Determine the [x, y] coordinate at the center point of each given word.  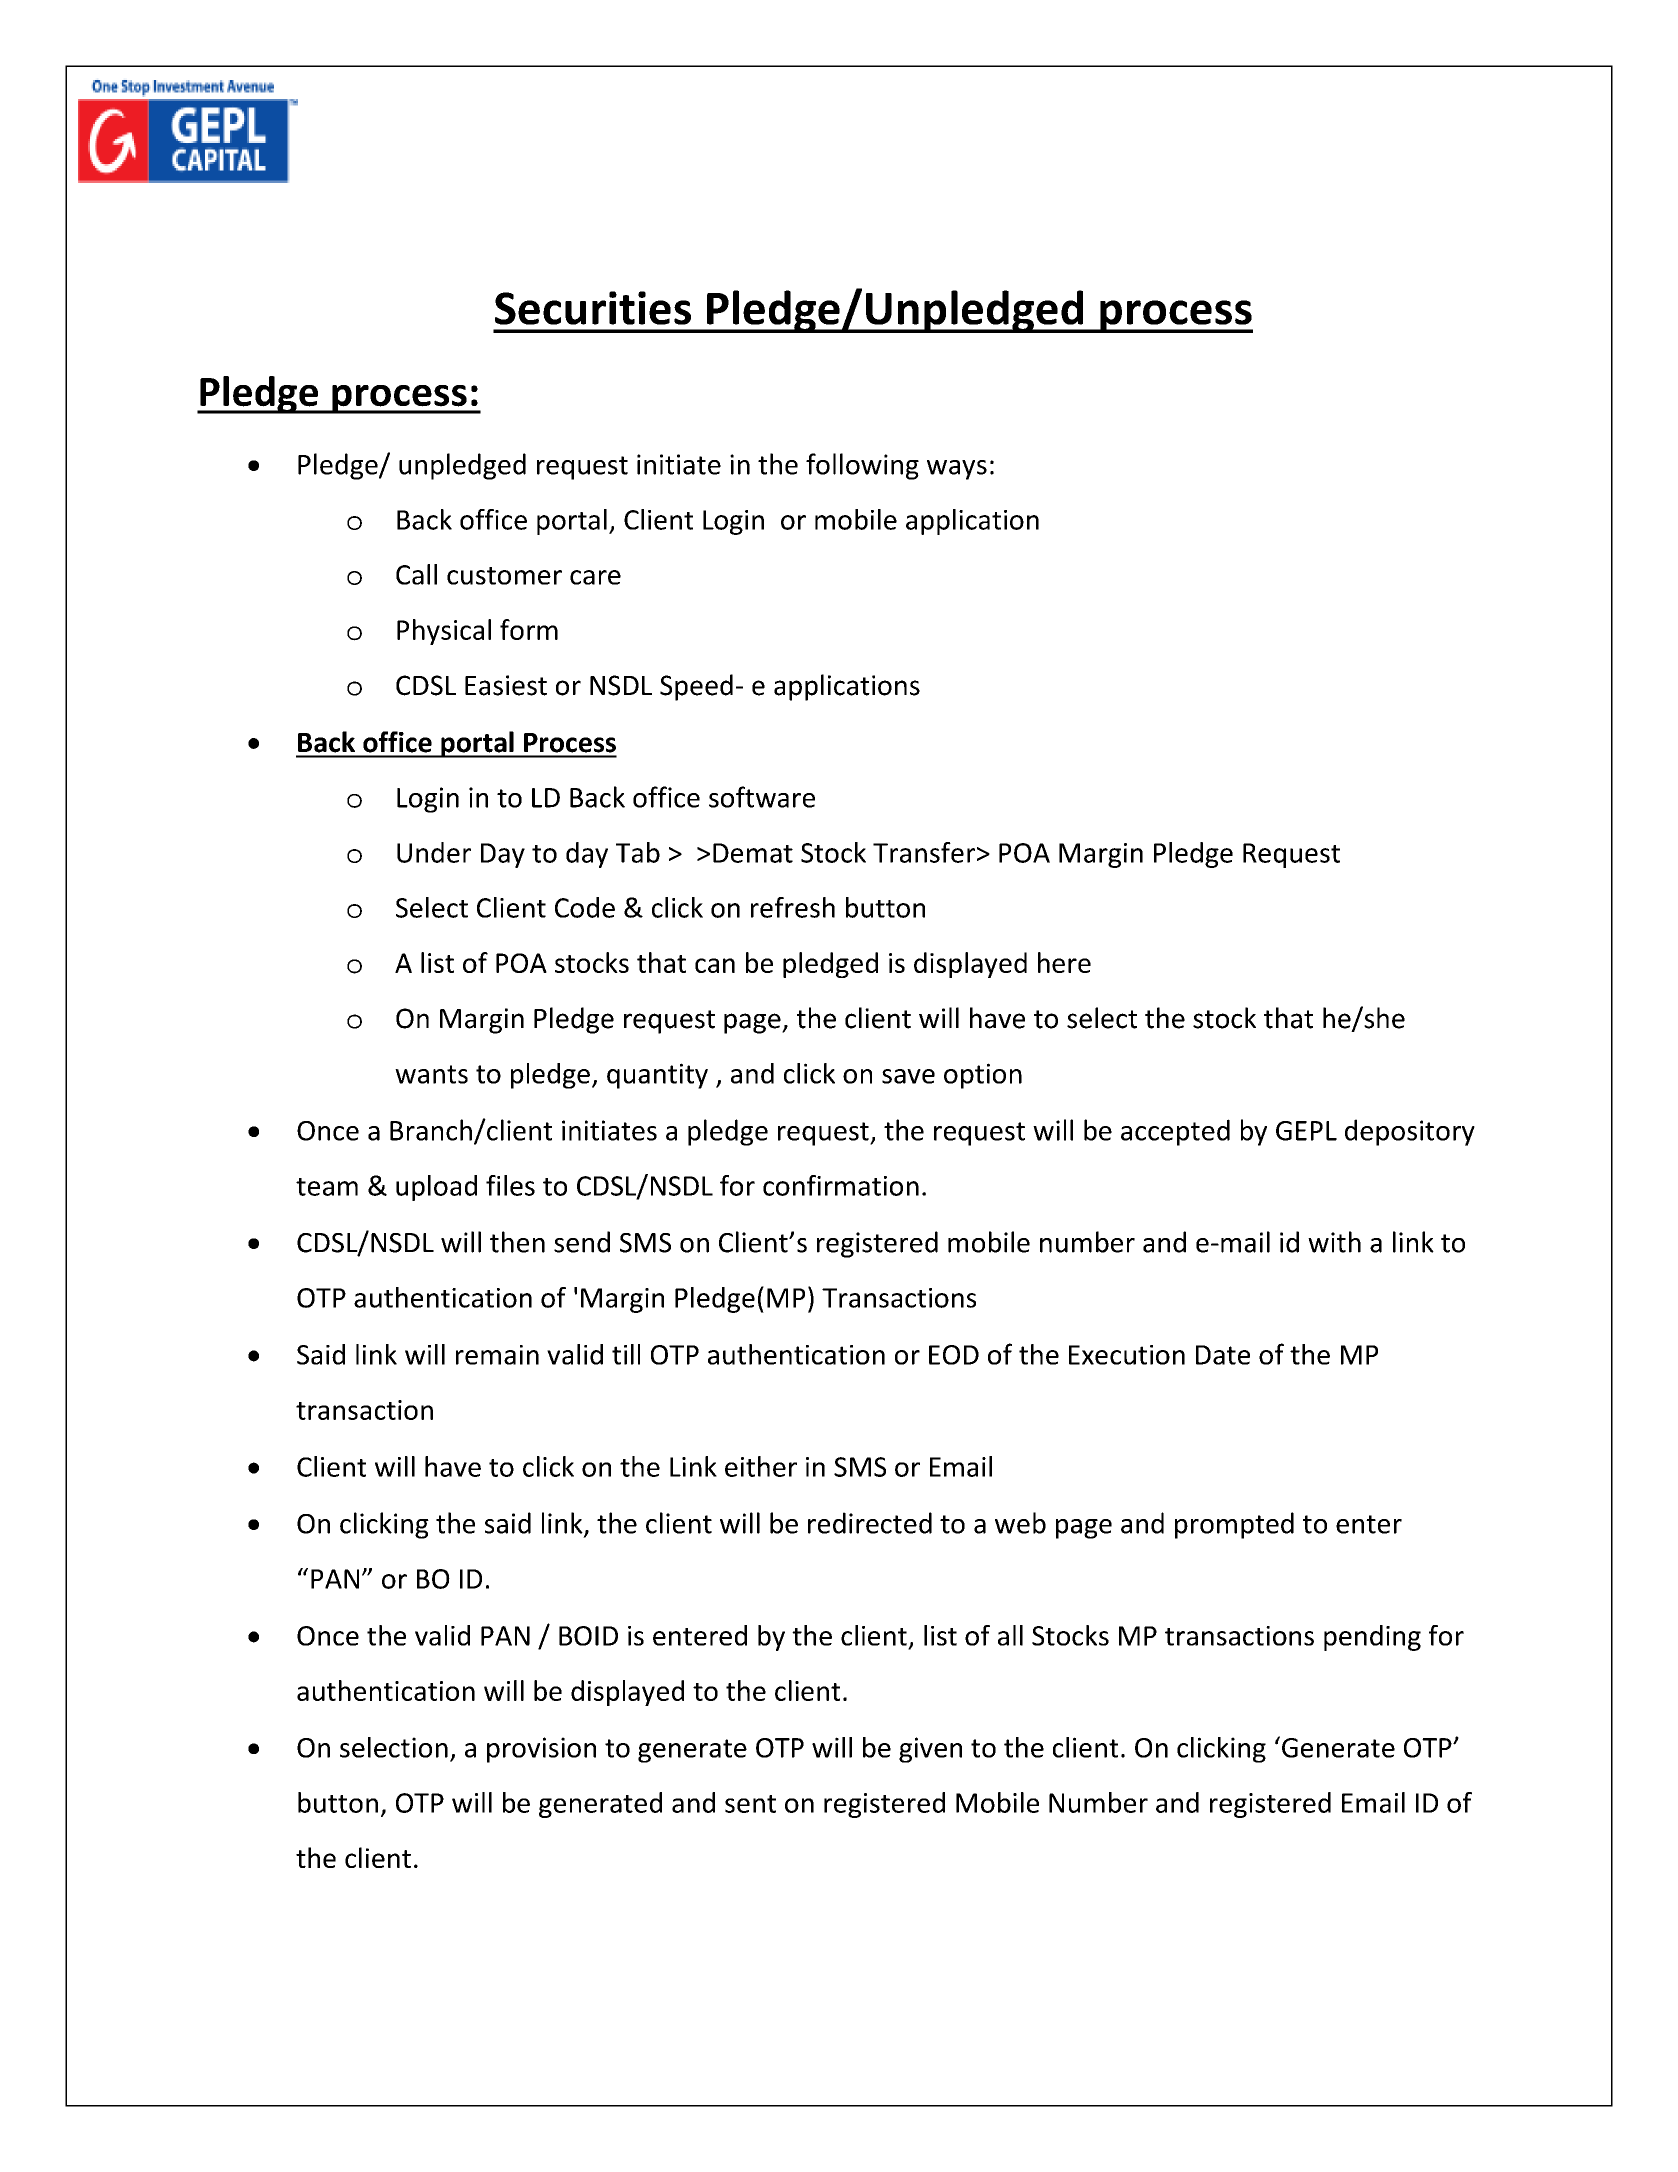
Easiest [506, 685]
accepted [1175, 1132]
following [862, 466]
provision [541, 1750]
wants [431, 1074]
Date [1223, 1355]
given [930, 1750]
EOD [954, 1355]
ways [957, 470]
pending [1372, 1638]
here [1064, 962]
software [762, 797]
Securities [593, 308]
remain [497, 1355]
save [908, 1076]
